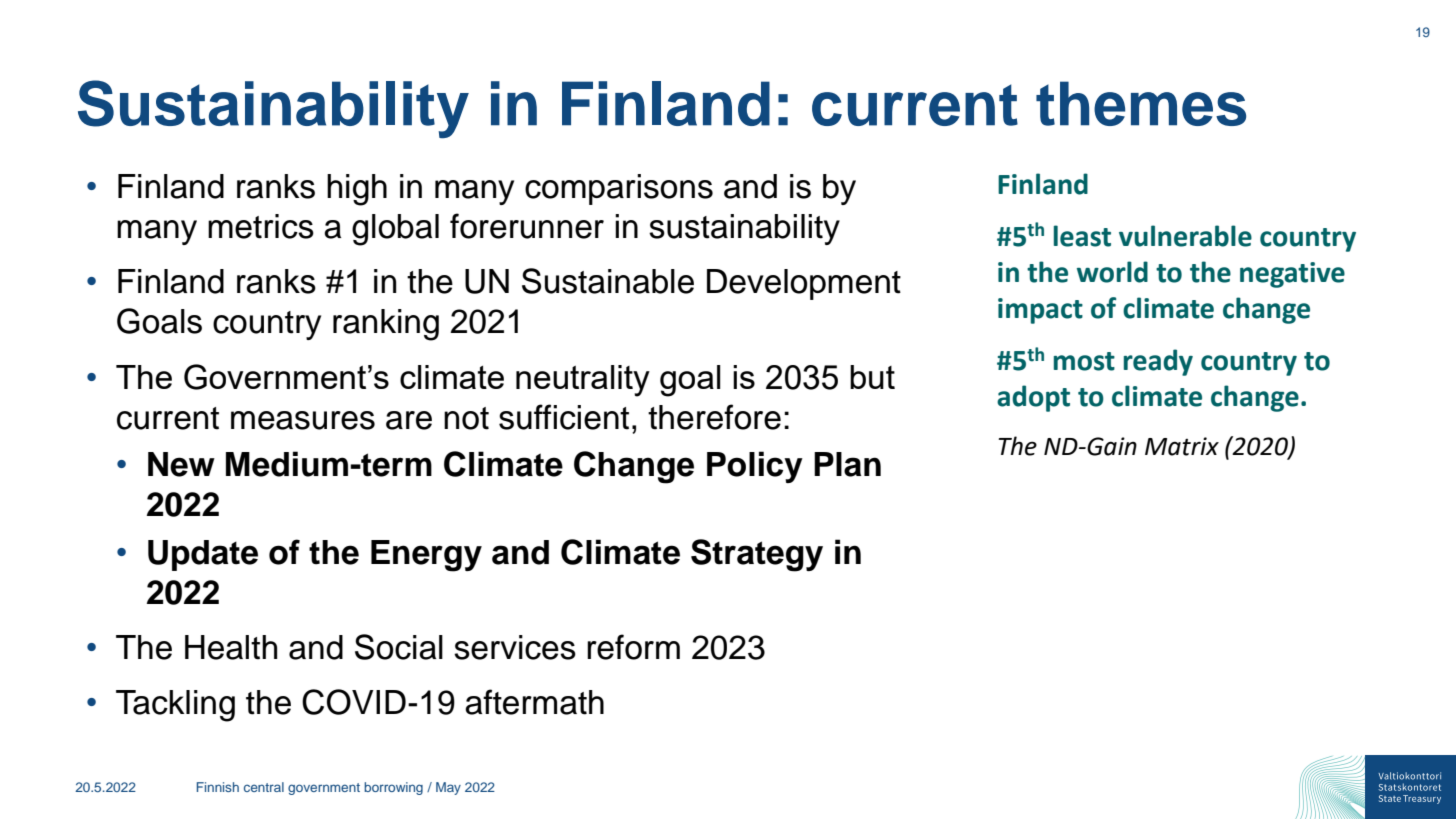 This screenshot has width=1456, height=819. Describe the element at coordinates (357, 190) in the screenshot. I see `high` at that location.
